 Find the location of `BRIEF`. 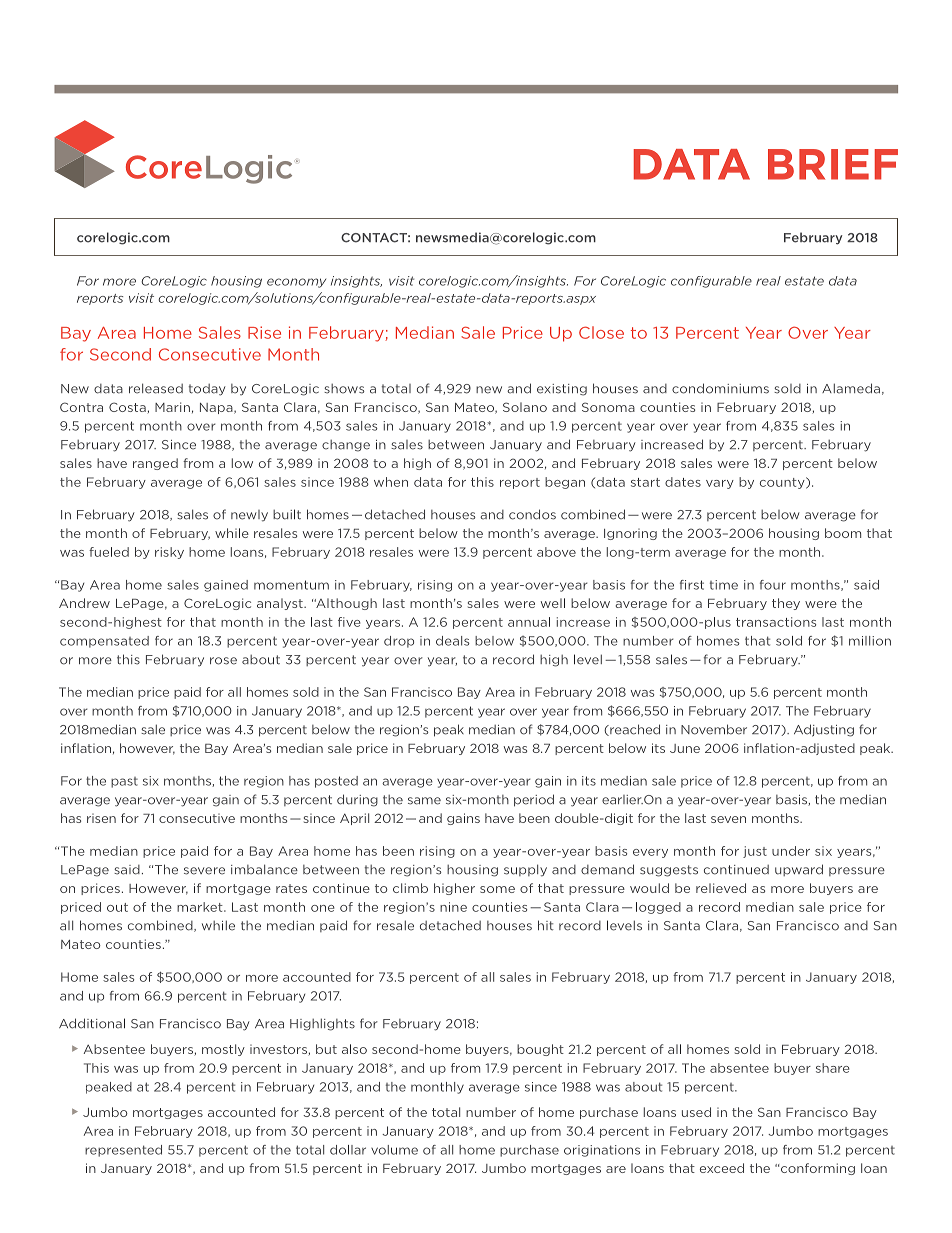

BRIEF is located at coordinates (833, 164).
